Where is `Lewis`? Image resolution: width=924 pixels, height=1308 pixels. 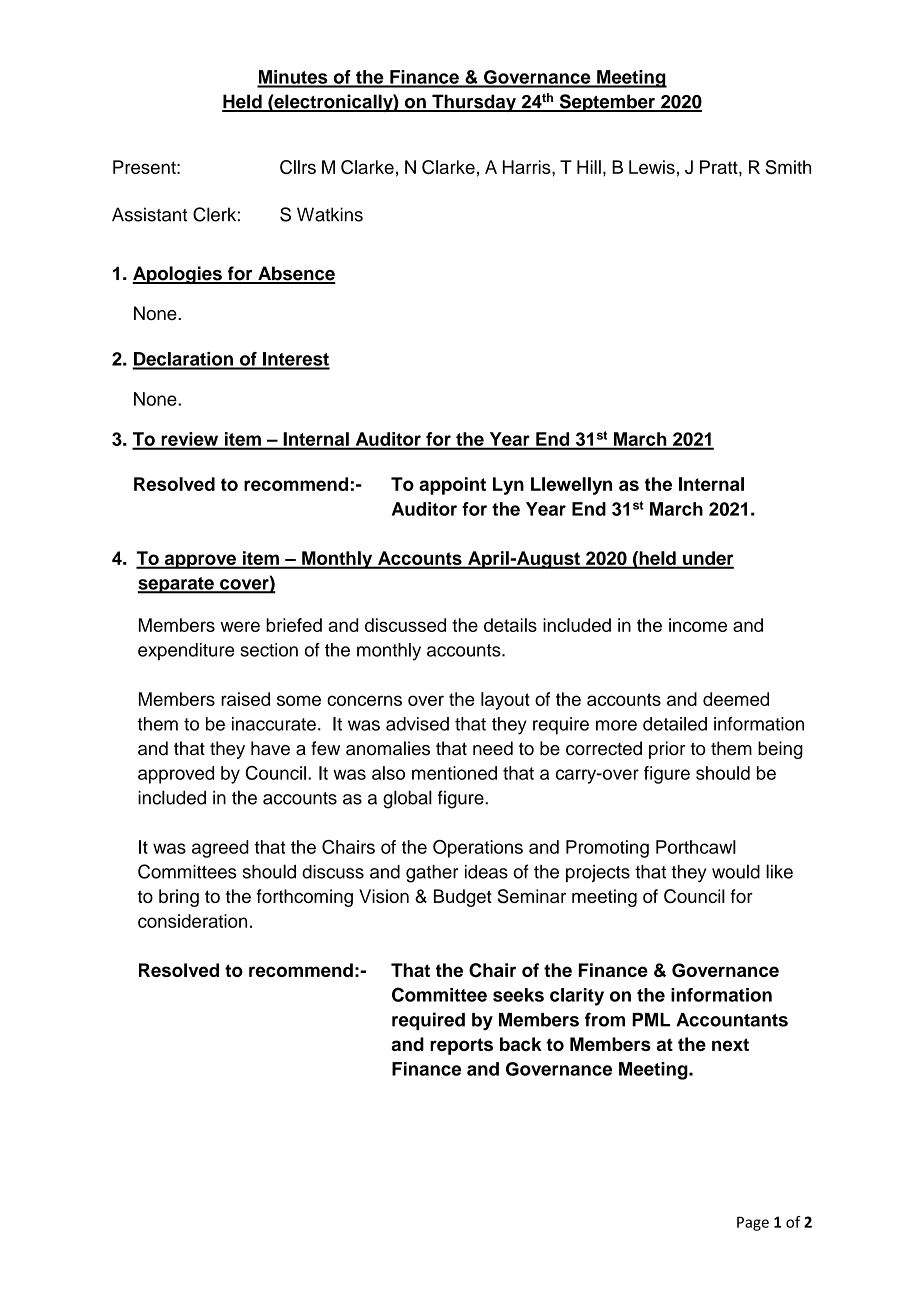
Lewis is located at coordinates (652, 167).
